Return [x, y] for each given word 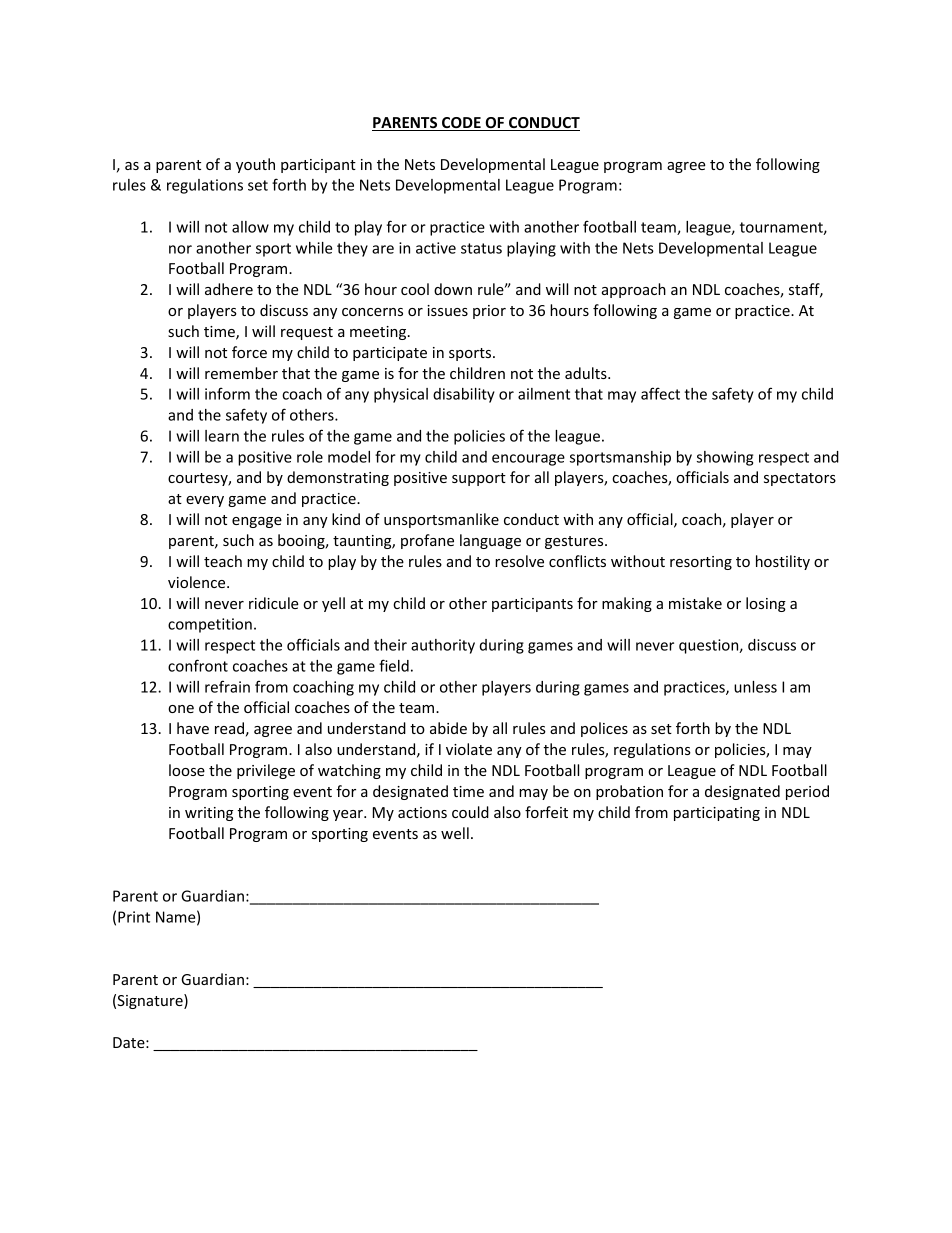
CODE [461, 124]
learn [222, 436]
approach [634, 290]
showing [725, 458]
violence [198, 582]
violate [469, 749]
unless [755, 687]
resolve [519, 561]
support [479, 479]
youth [255, 165]
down [453, 289]
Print [134, 917]
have [193, 728]
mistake [695, 603]
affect [660, 393]
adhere [229, 289]
